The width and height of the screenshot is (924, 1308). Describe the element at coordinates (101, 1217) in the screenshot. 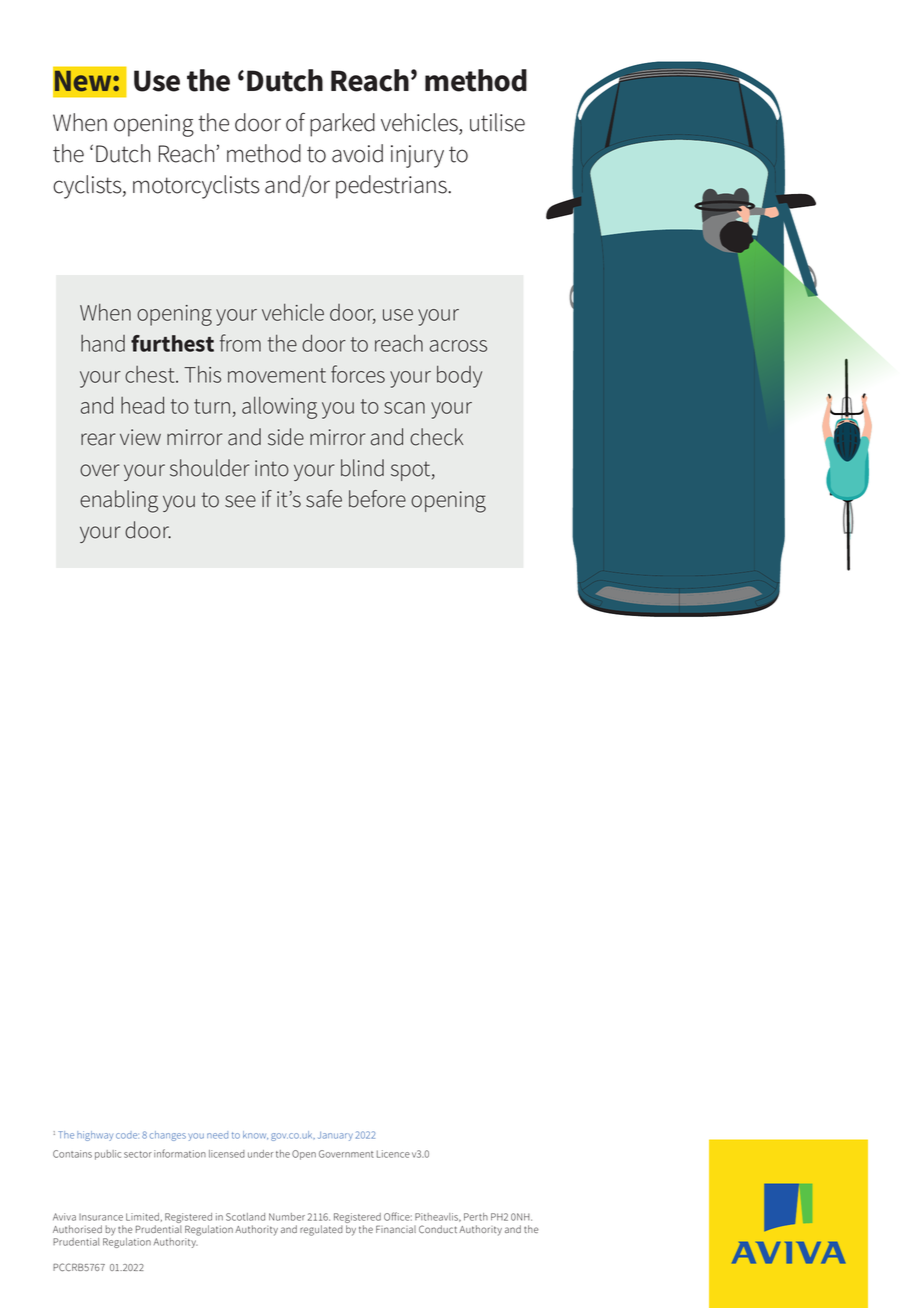

I see `Insurance` at that location.
